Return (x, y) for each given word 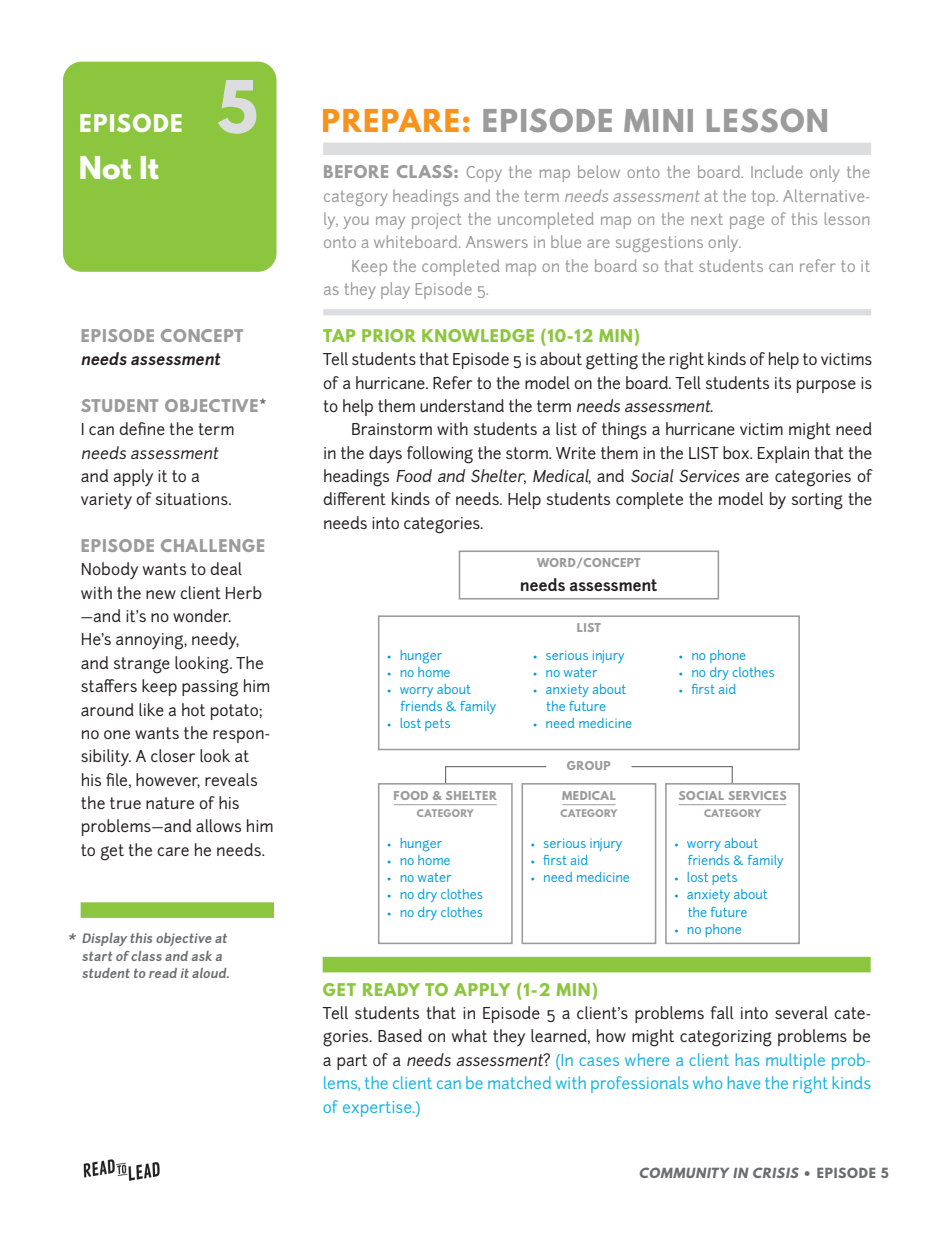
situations (193, 499)
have (744, 1082)
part (352, 1062)
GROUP (588, 765)
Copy (484, 174)
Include (777, 171)
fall (722, 1012)
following (440, 455)
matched (519, 1082)
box (737, 452)
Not (105, 168)
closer (173, 755)
